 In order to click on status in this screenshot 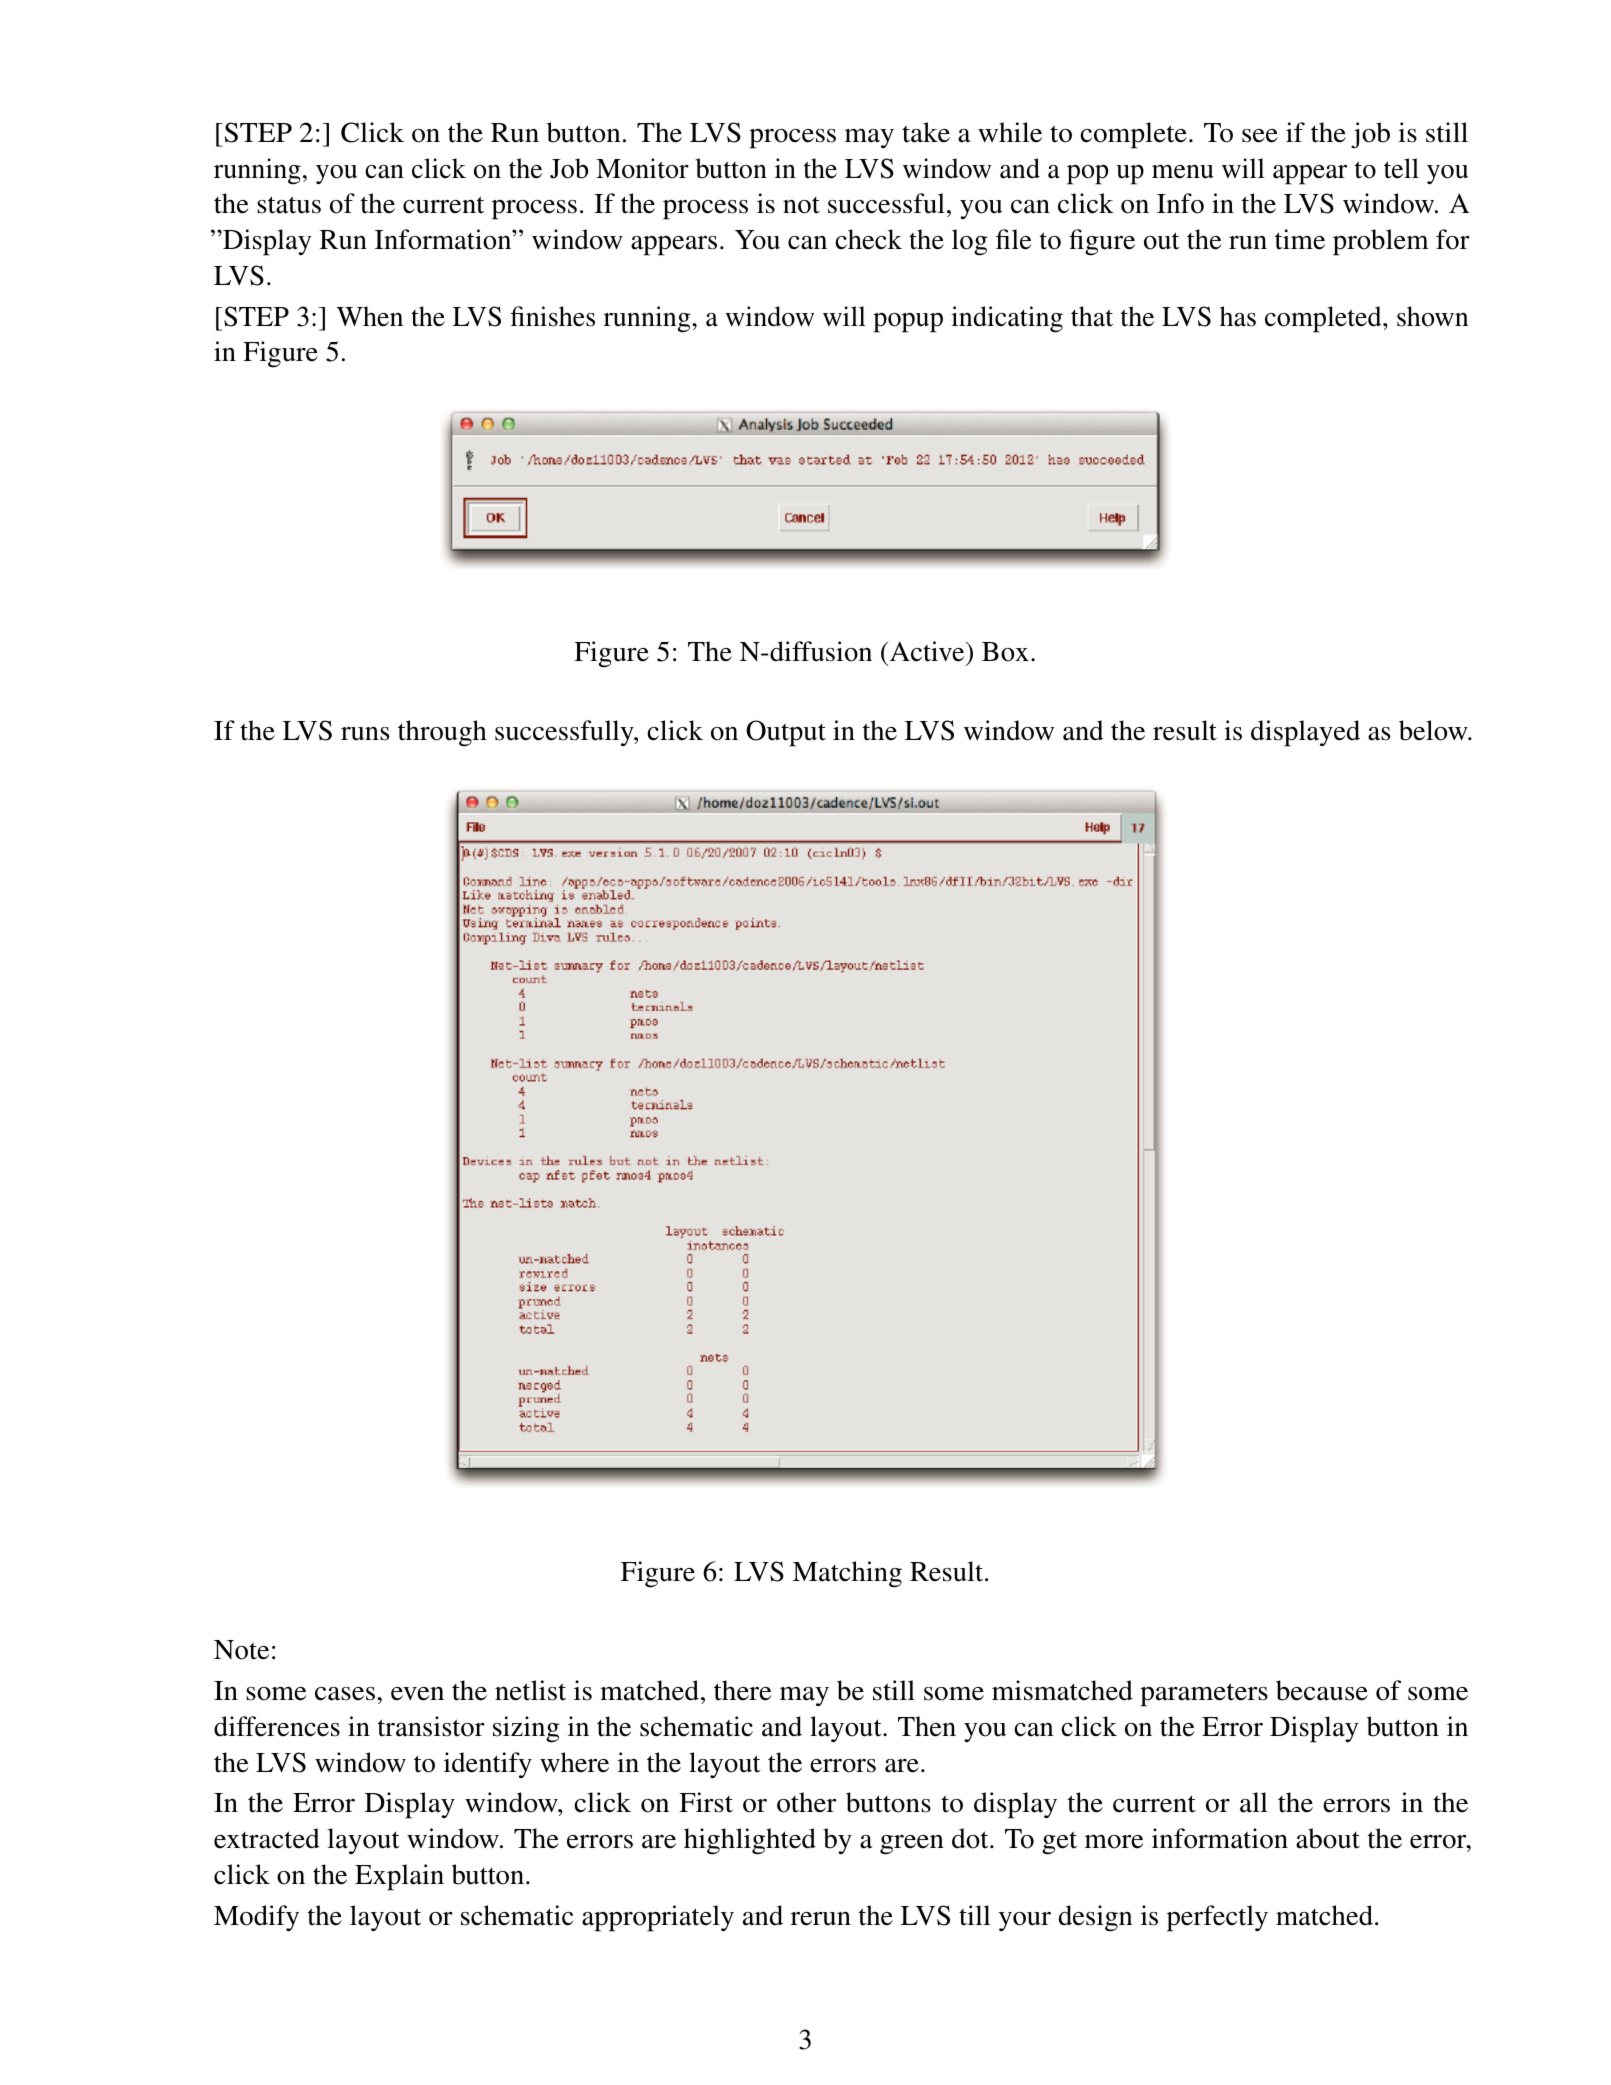, I will do `click(289, 205)`.
